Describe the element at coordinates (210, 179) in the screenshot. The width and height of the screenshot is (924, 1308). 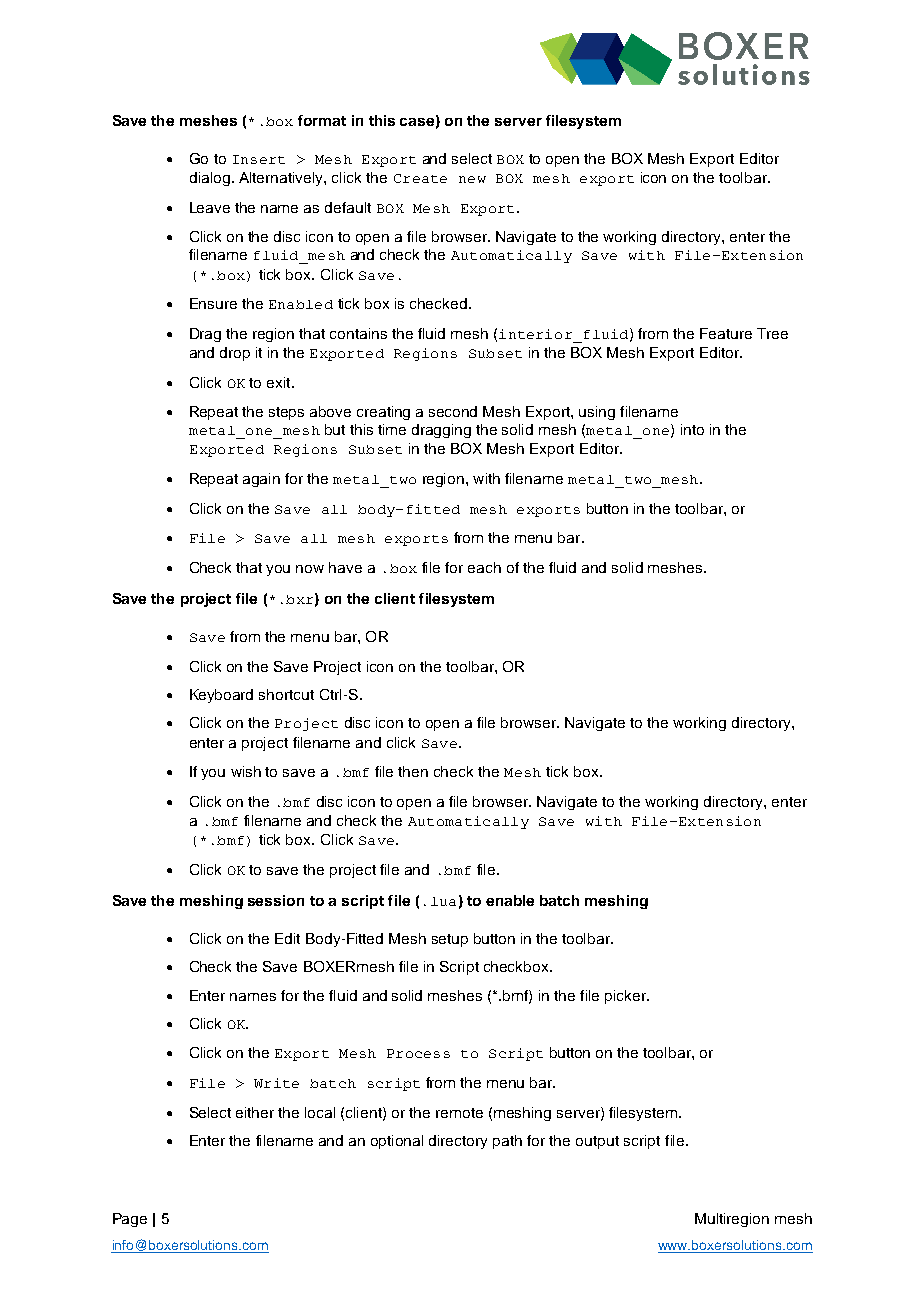
I see `dialog` at that location.
